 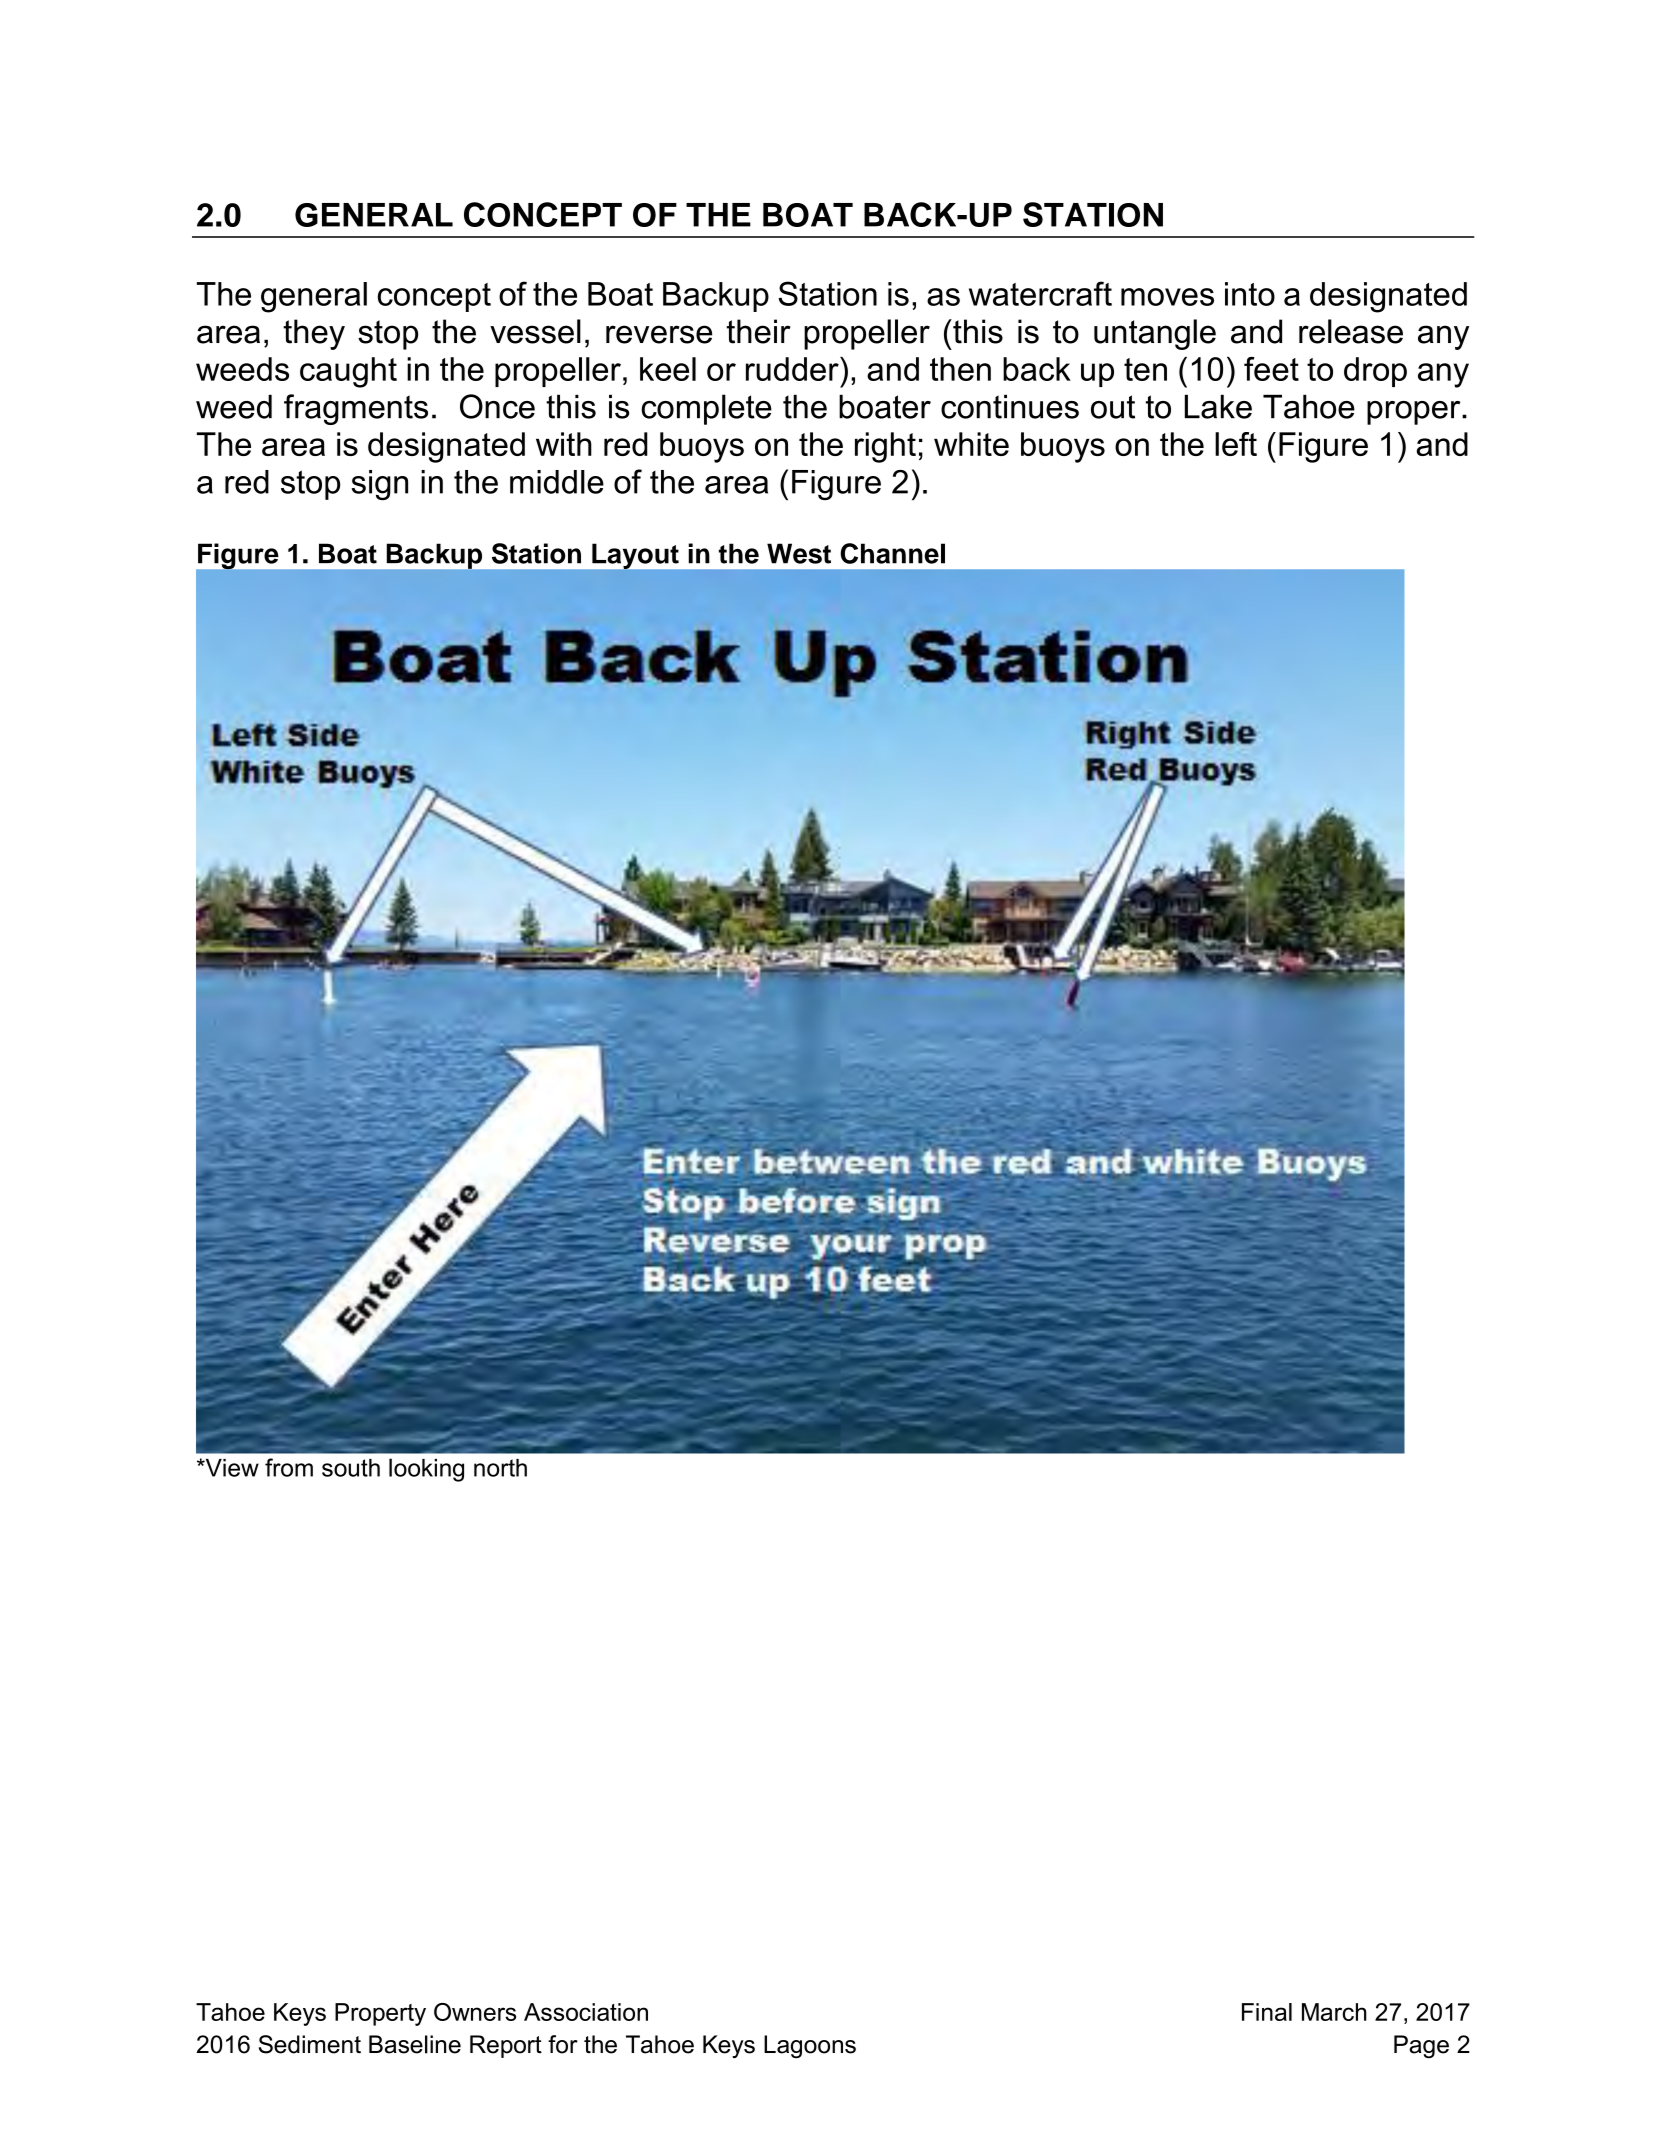 I want to click on from, so click(x=289, y=1467).
